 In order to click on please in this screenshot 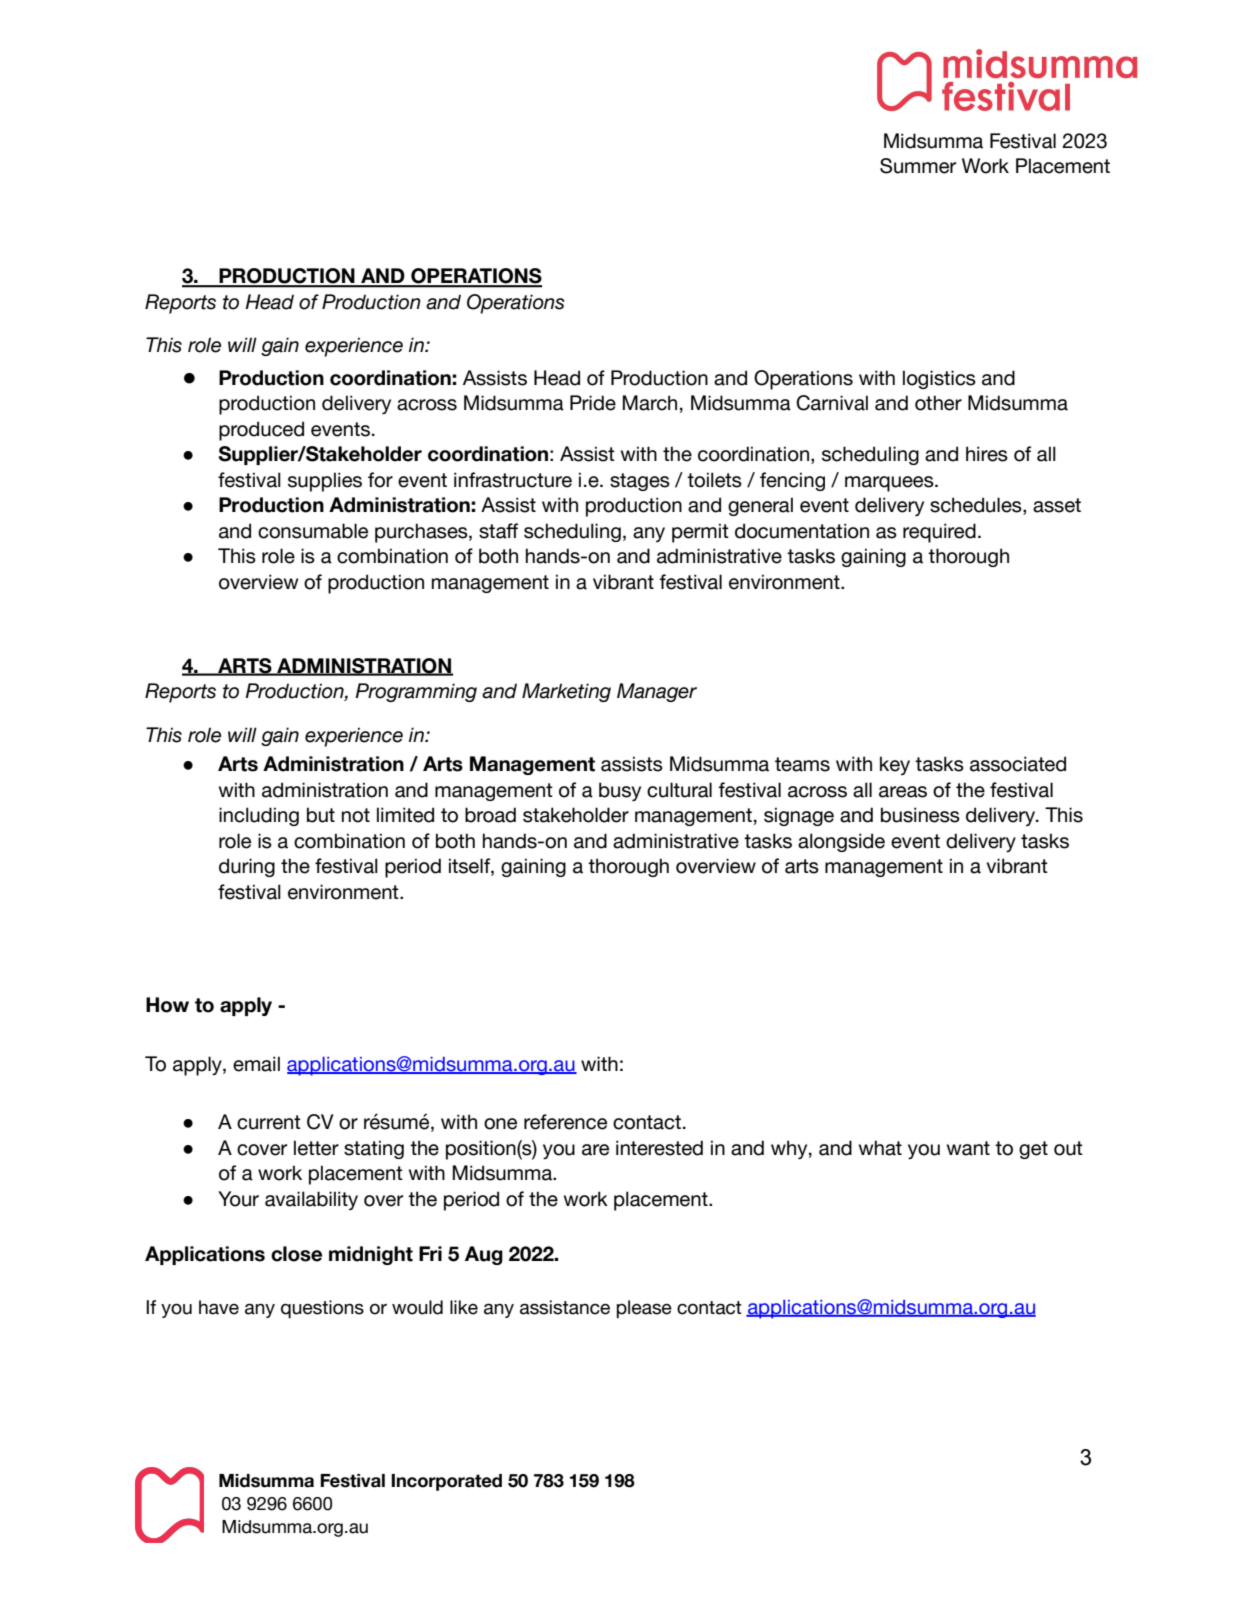, I will do `click(644, 1309)`.
